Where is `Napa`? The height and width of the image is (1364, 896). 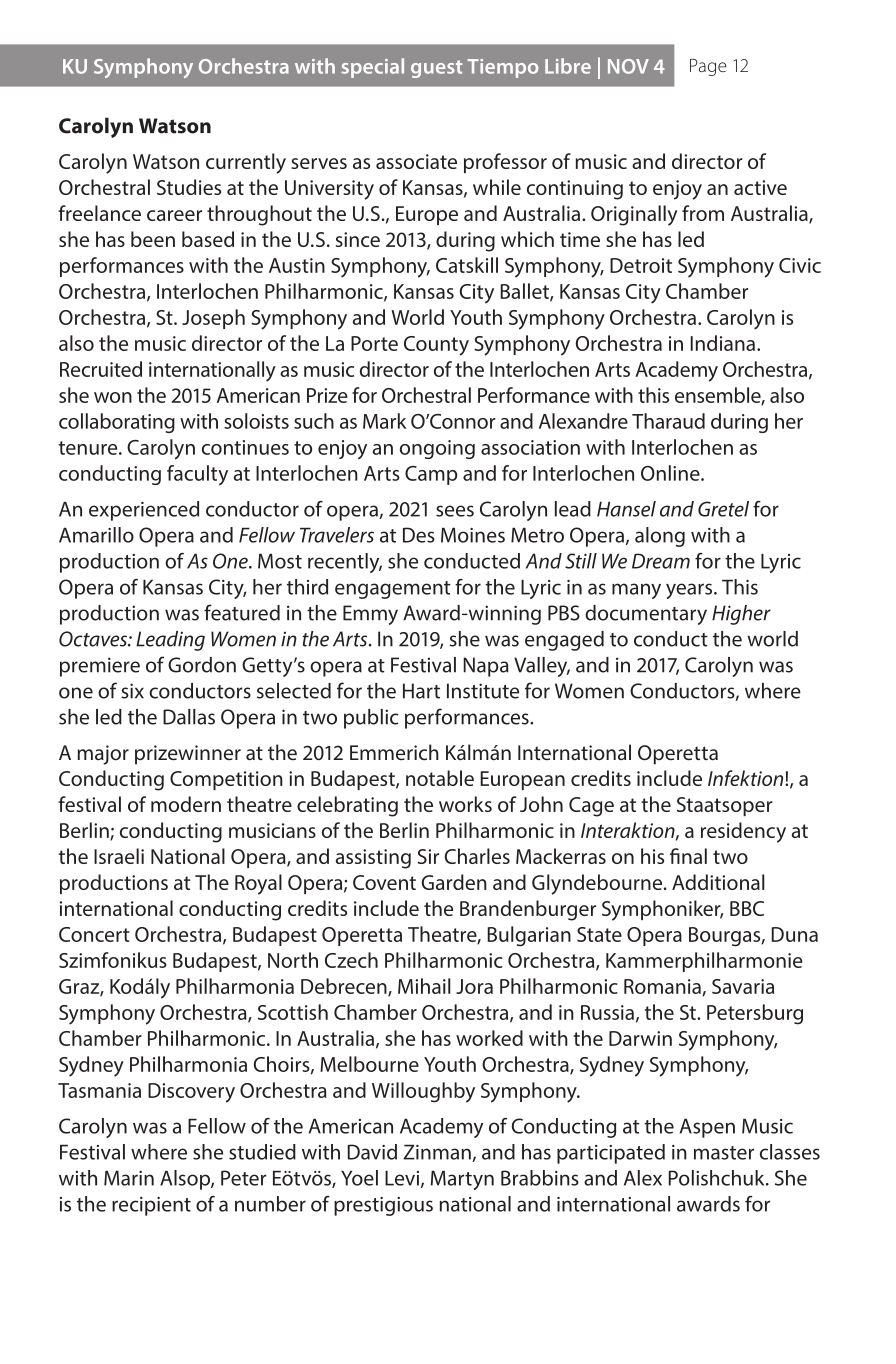 Napa is located at coordinates (486, 667).
